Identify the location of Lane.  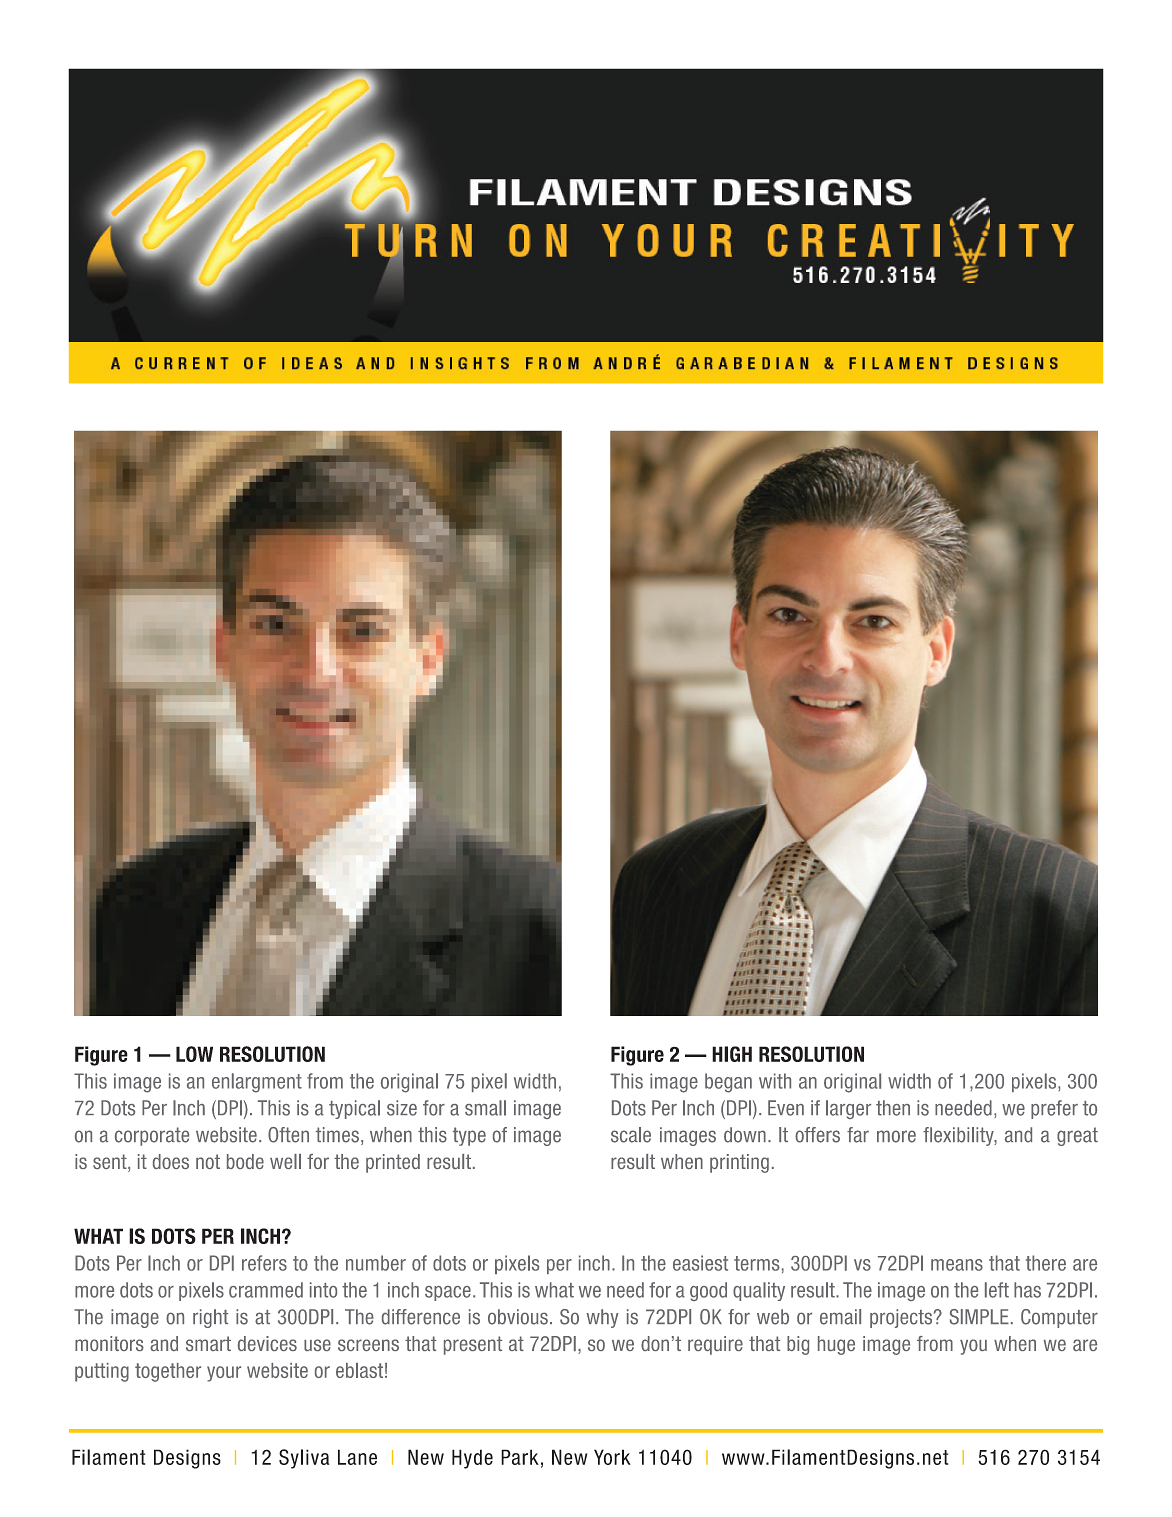
(357, 1457).
